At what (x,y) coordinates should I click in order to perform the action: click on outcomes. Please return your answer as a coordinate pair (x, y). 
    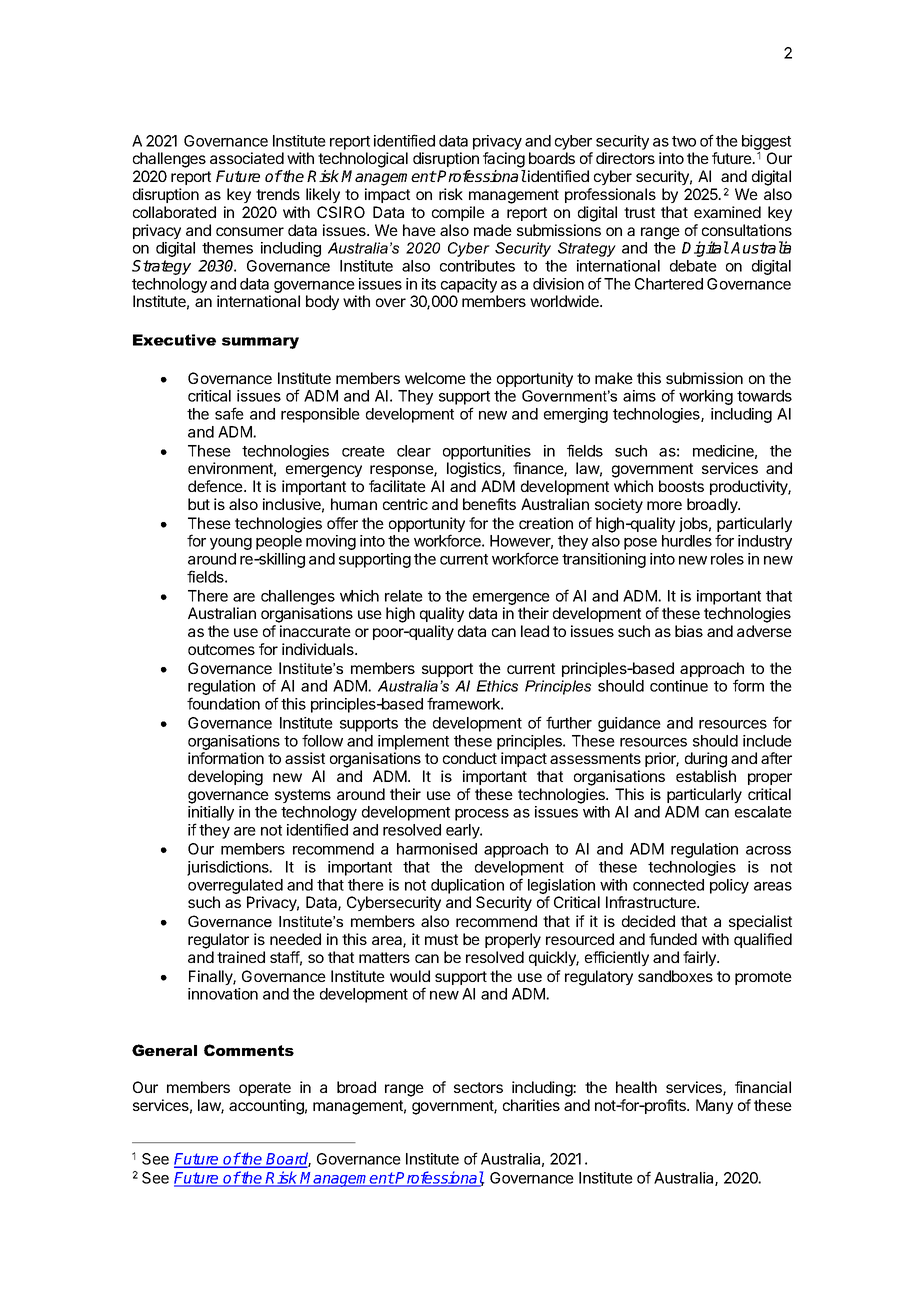
    Looking at the image, I should click on (221, 649).
